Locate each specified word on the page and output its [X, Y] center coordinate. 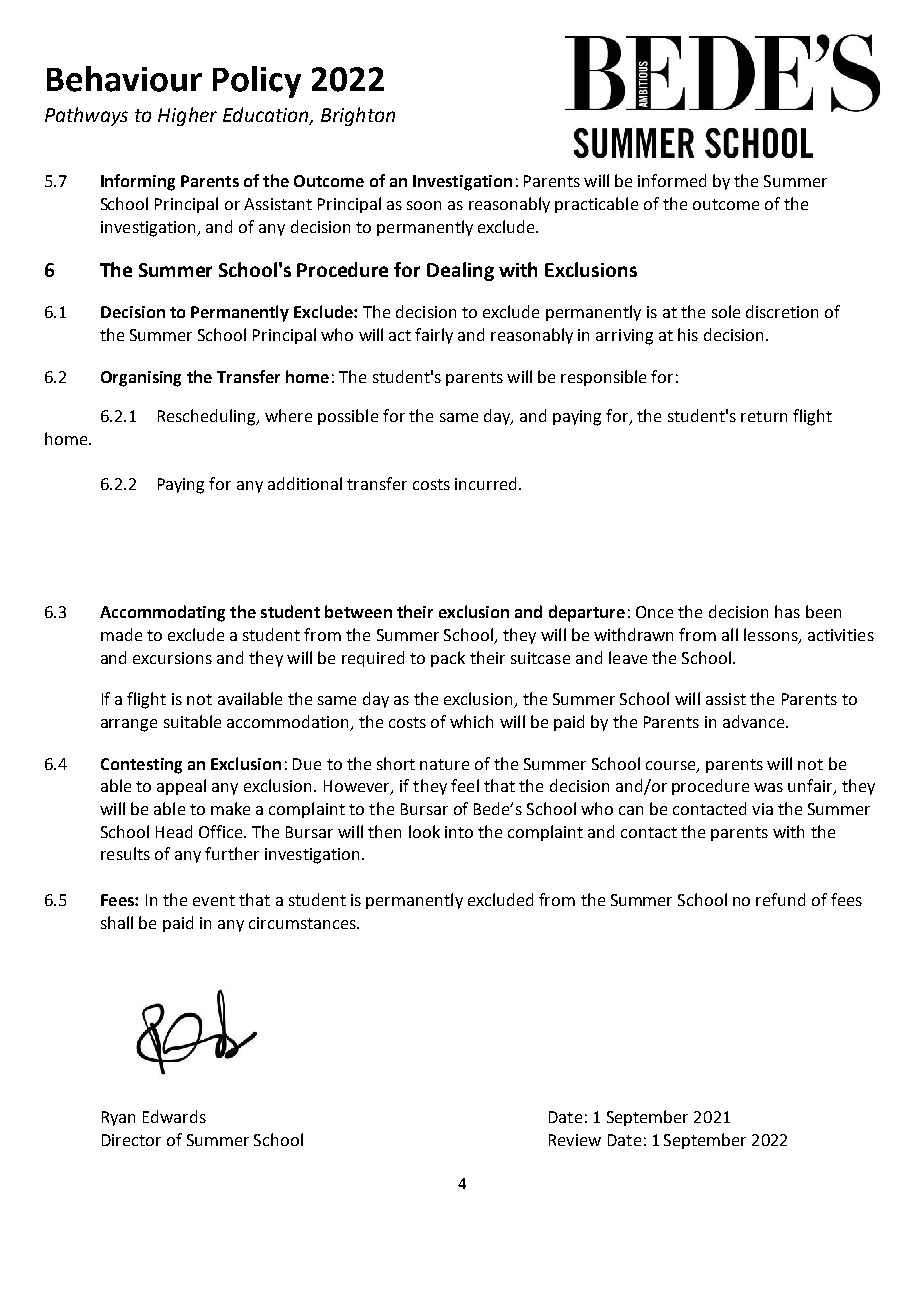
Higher [187, 116]
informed [672, 180]
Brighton [358, 116]
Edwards [174, 1116]
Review [575, 1140]
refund [780, 899]
